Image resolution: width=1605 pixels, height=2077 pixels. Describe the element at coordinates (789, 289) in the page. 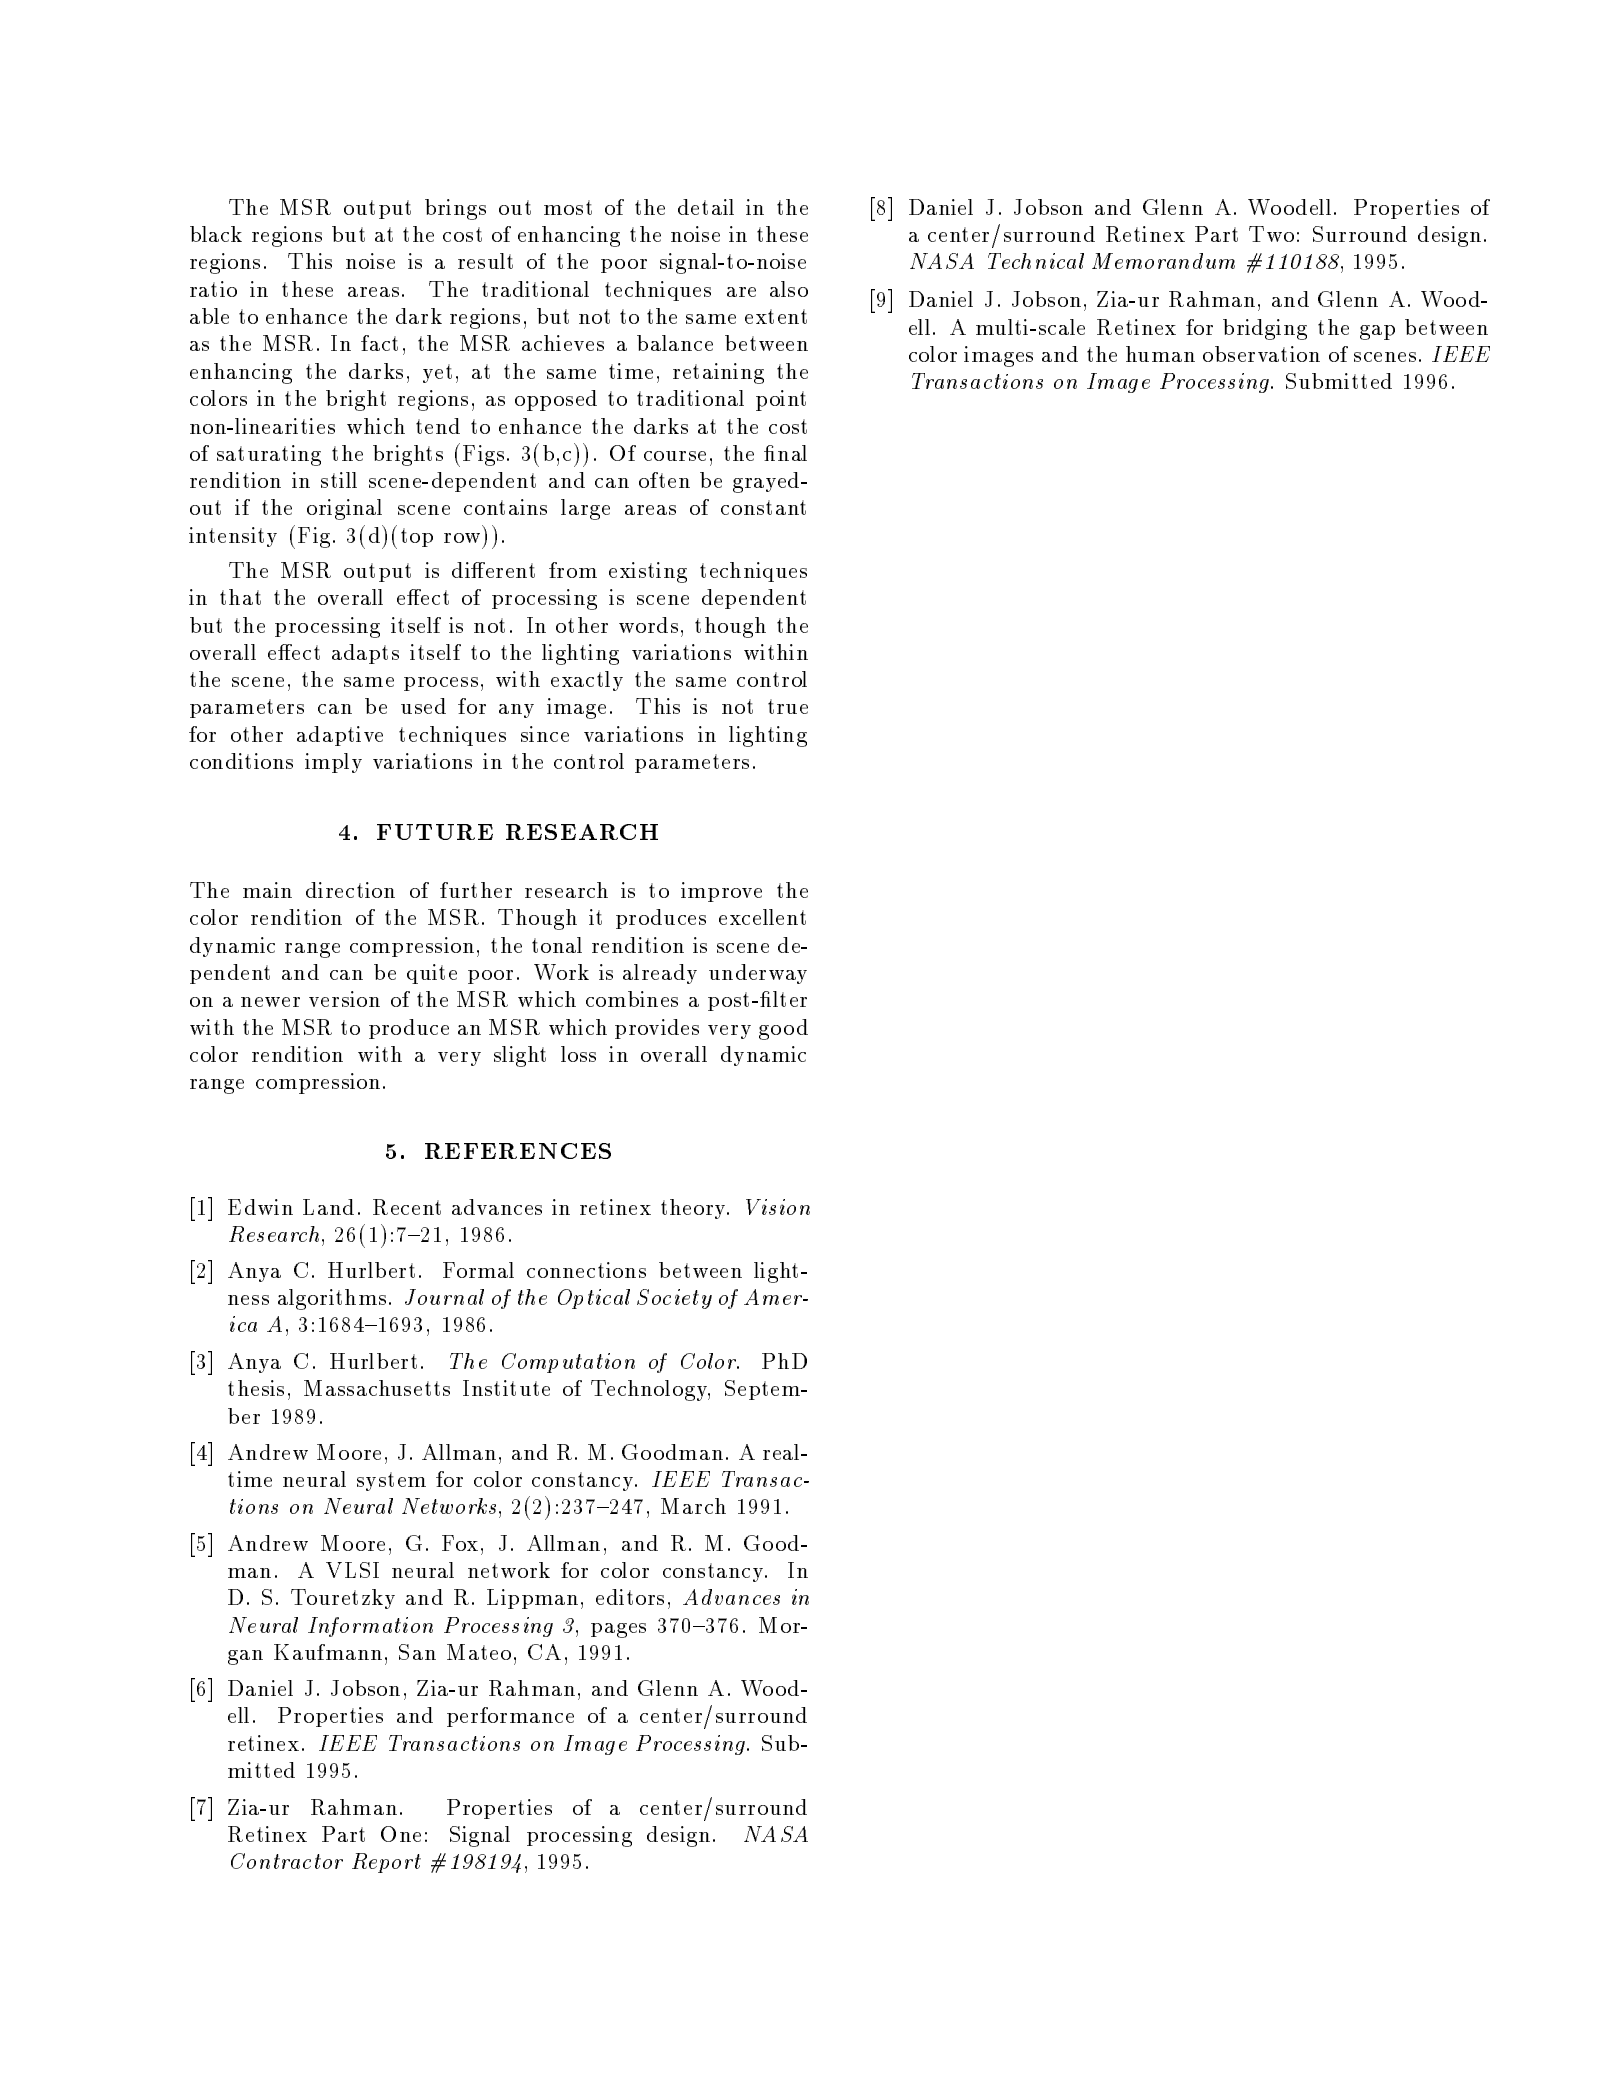

I see `also` at that location.
